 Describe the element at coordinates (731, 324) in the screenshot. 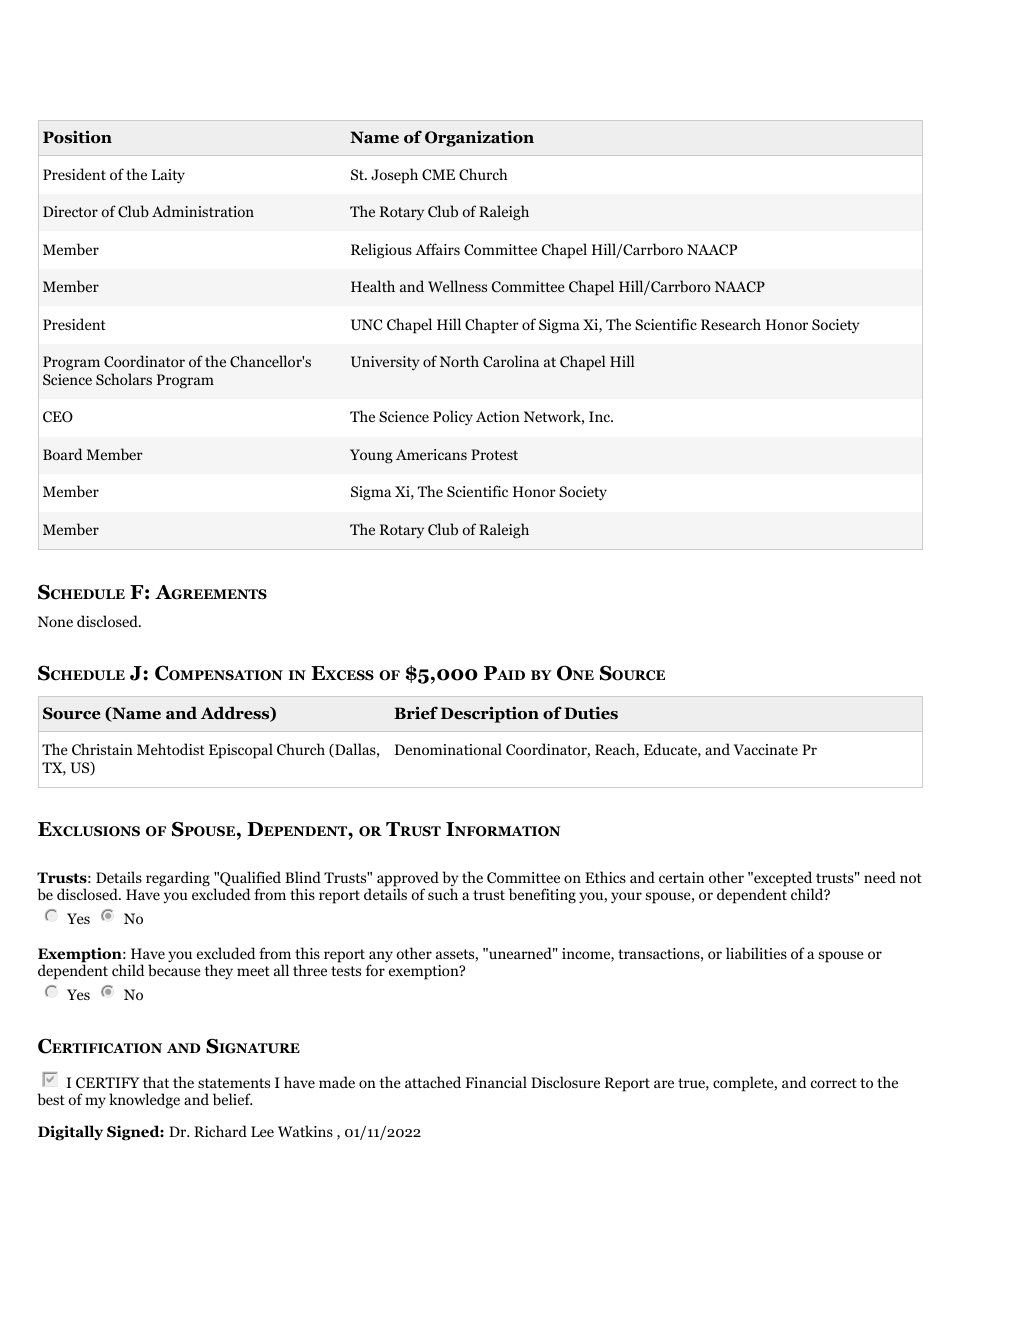

I see `Research` at that location.
